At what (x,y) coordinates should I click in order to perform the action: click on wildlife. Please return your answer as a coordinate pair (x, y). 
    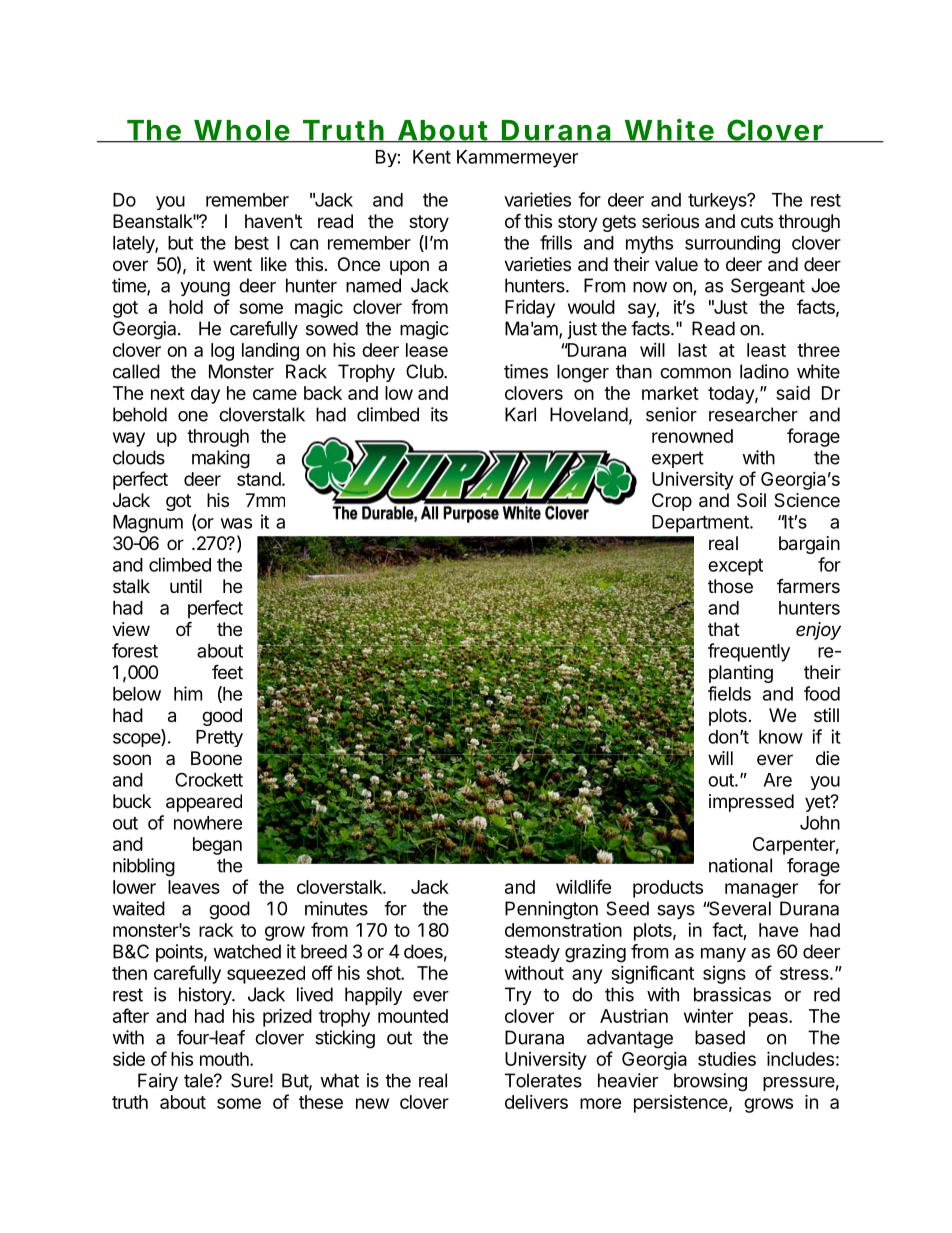
    Looking at the image, I should click on (584, 886).
